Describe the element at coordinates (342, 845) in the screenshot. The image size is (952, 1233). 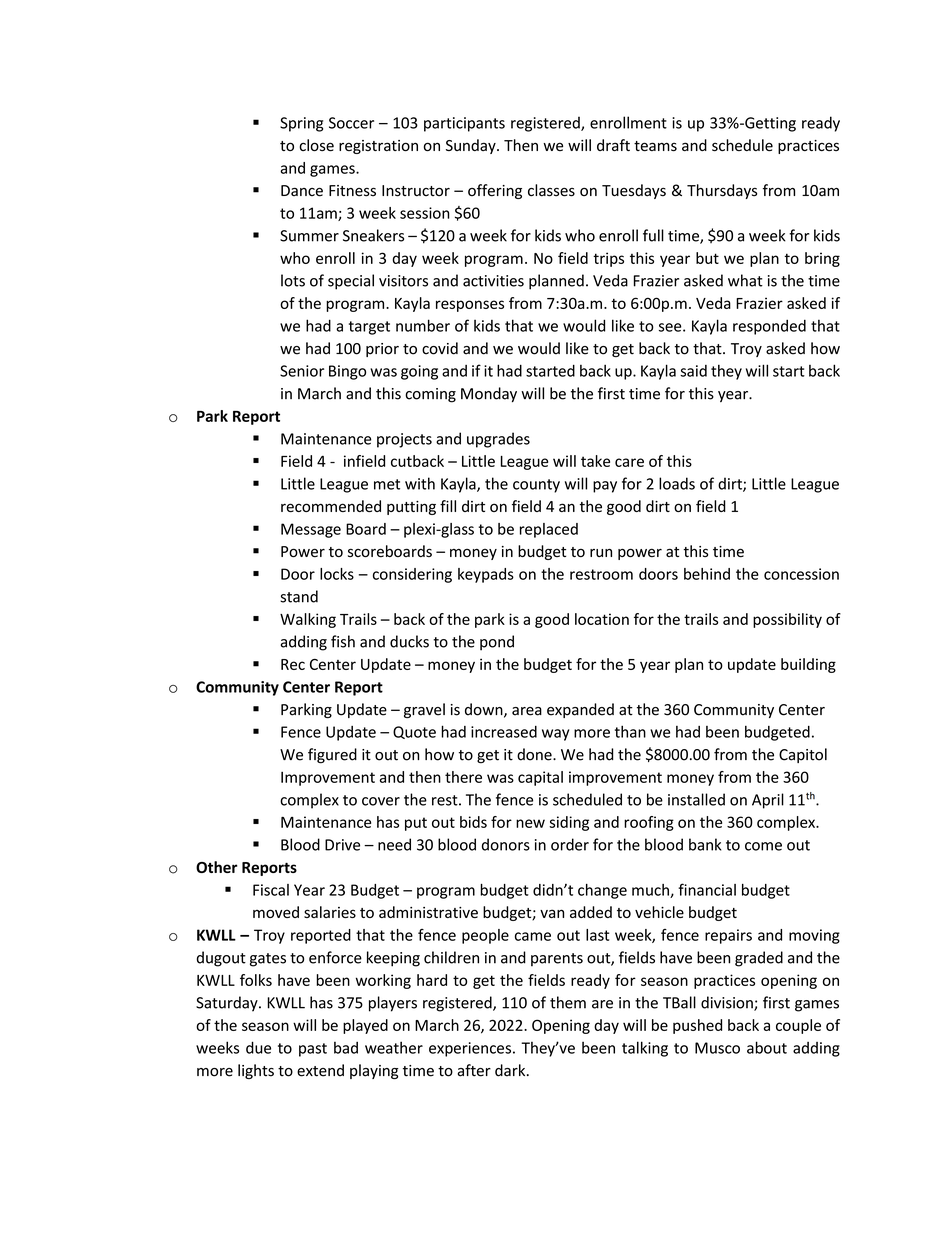
I see `Drive` at that location.
